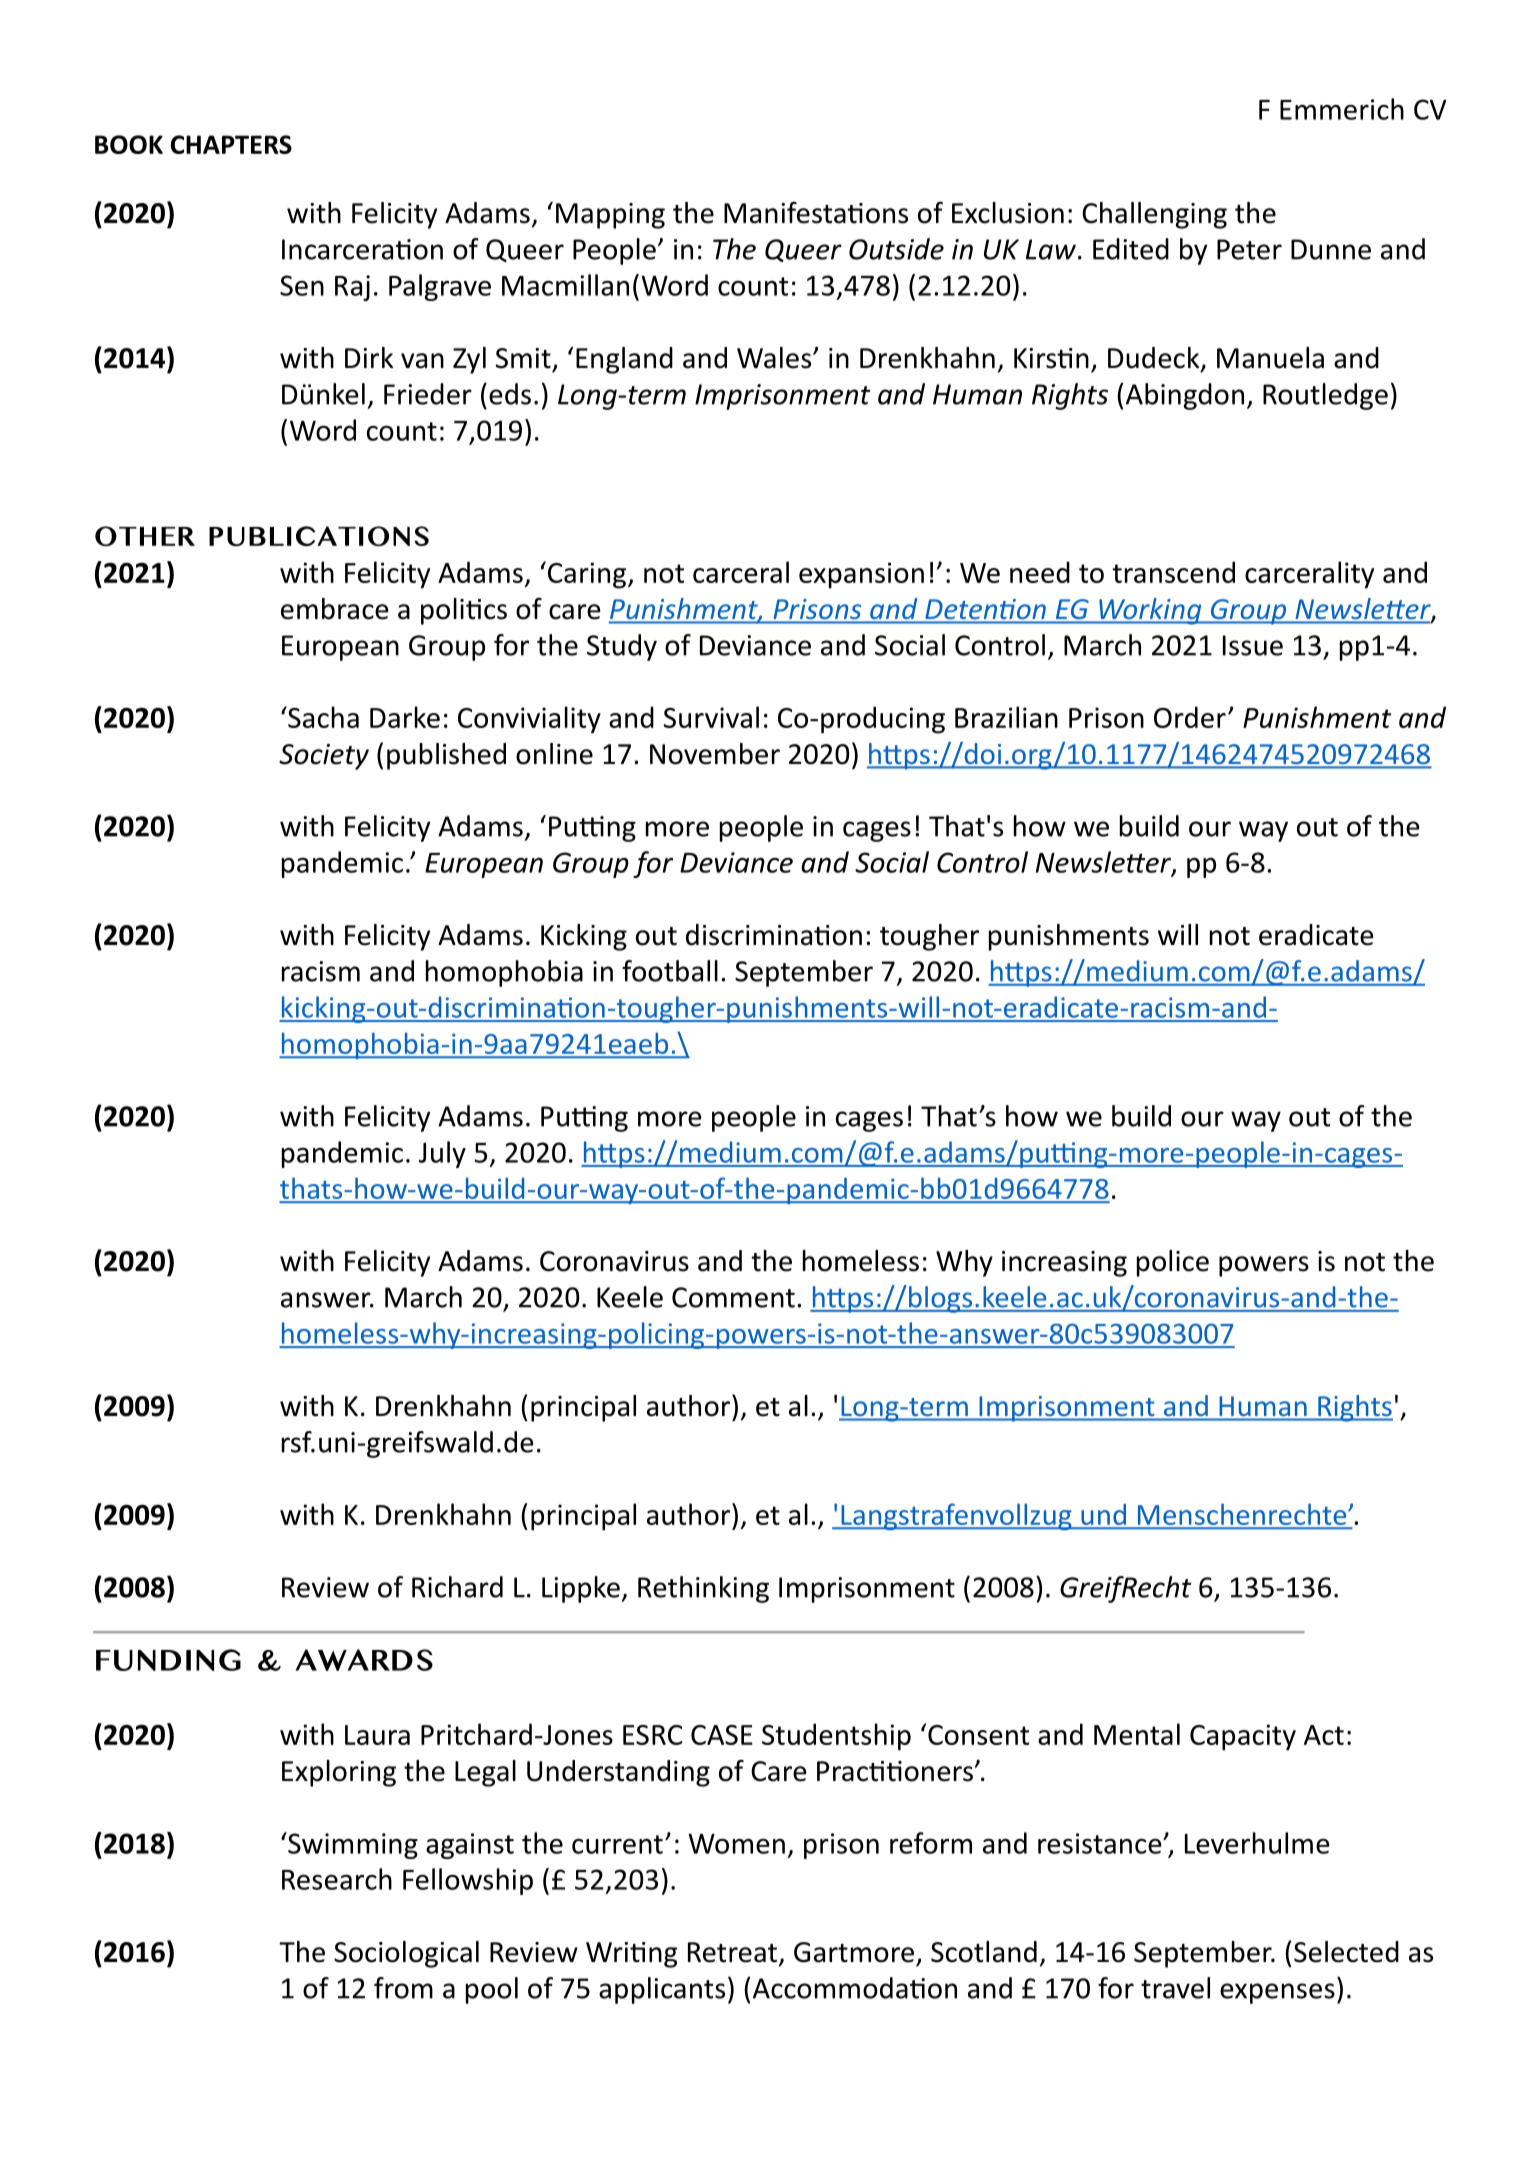 This document has height=2179, width=1540. I want to click on Working, so click(1150, 611).
